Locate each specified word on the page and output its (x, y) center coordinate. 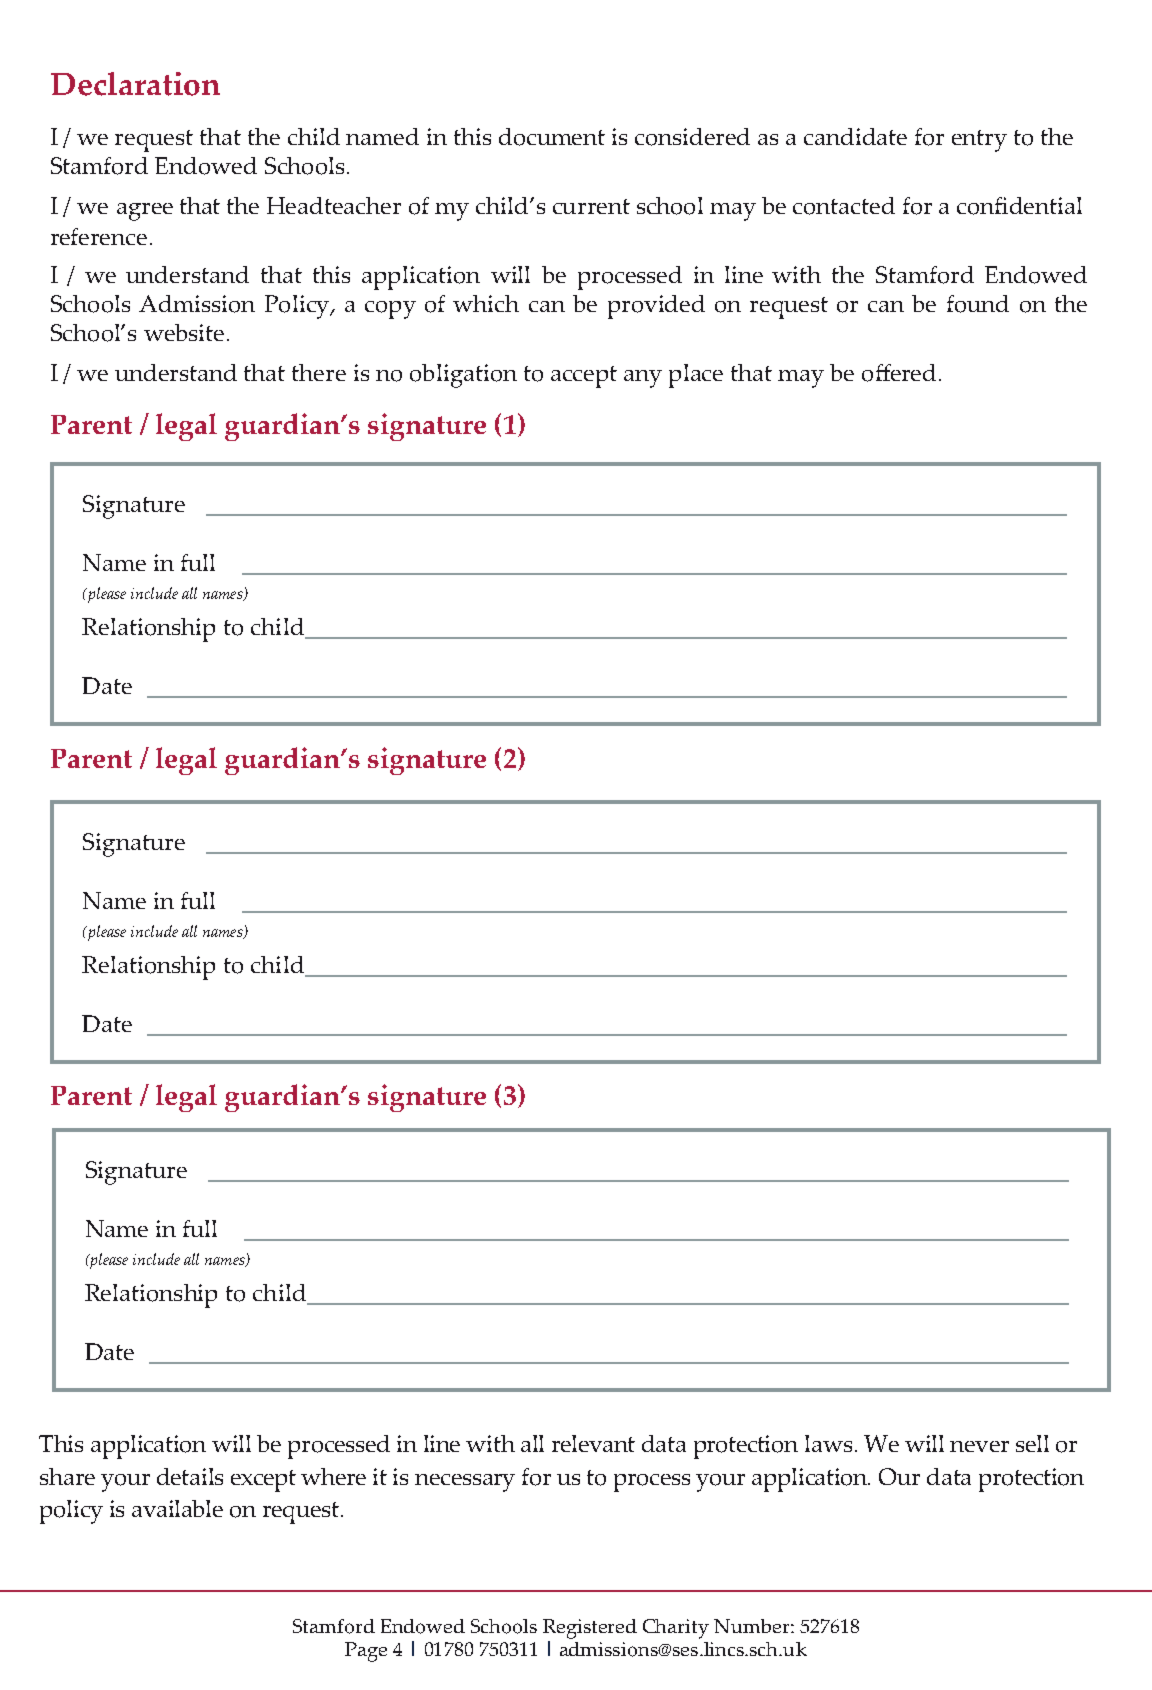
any (643, 379)
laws (828, 1443)
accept (584, 377)
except (263, 1481)
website (184, 332)
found (978, 304)
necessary (465, 1483)
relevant (593, 1443)
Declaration (135, 84)
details (190, 1476)
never (979, 1446)
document (552, 137)
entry (979, 141)
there (319, 372)
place (696, 376)
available (177, 1508)
